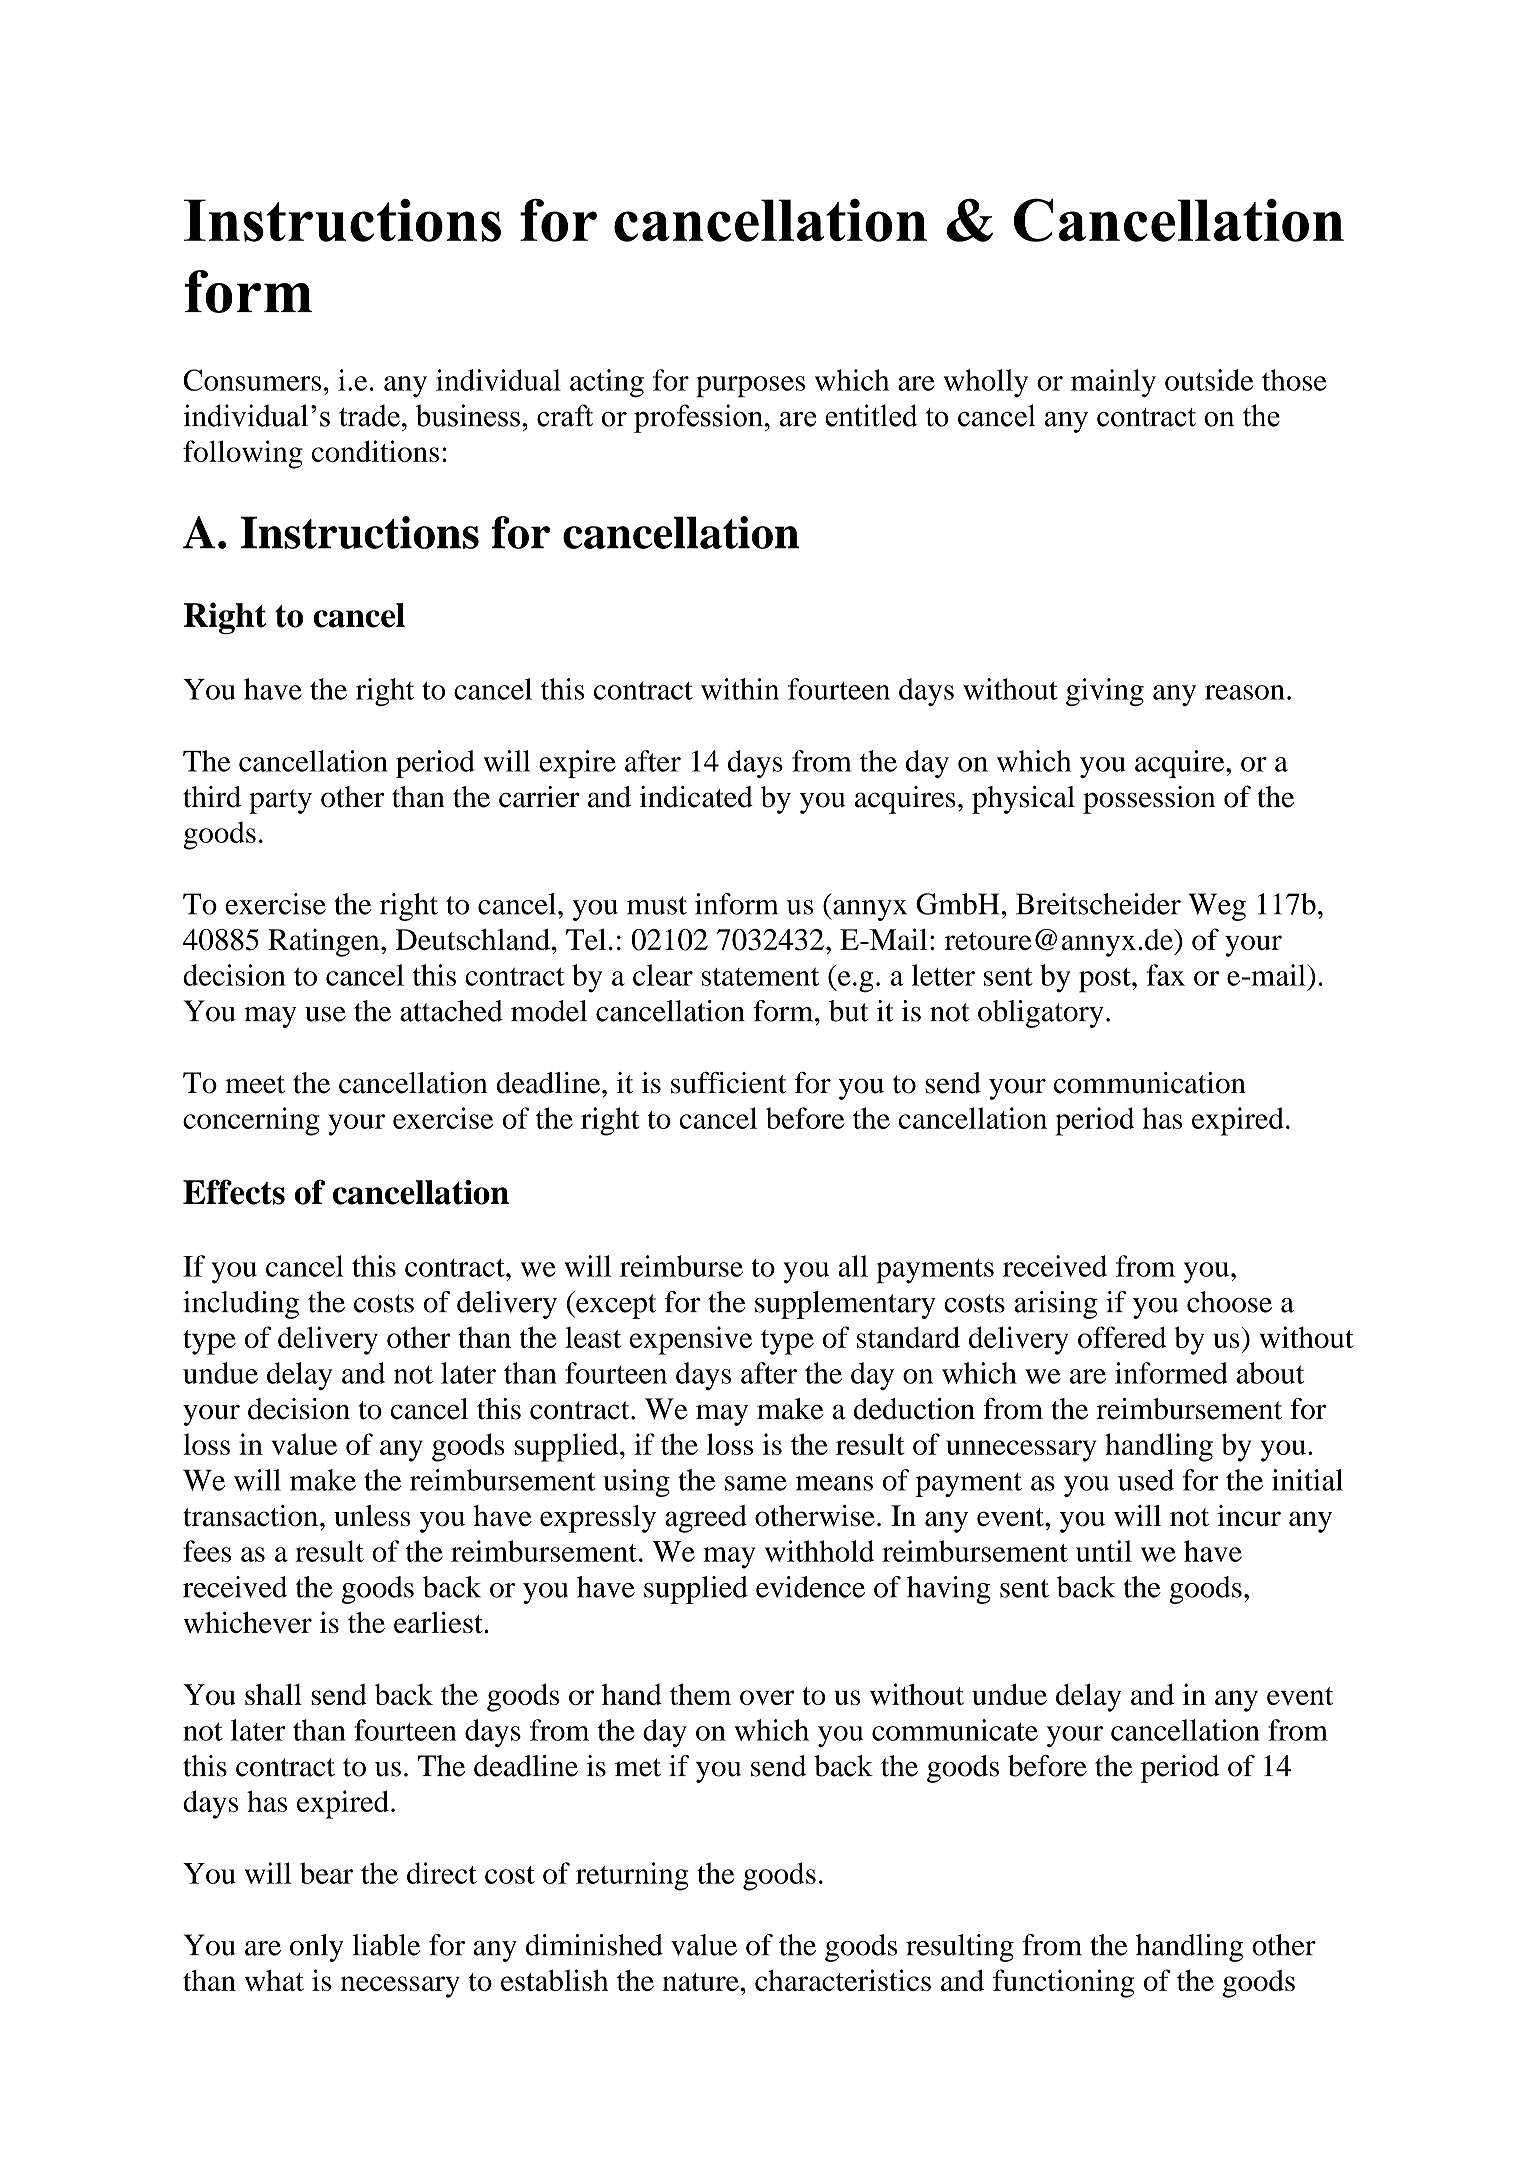  I want to click on used, so click(1146, 1480).
